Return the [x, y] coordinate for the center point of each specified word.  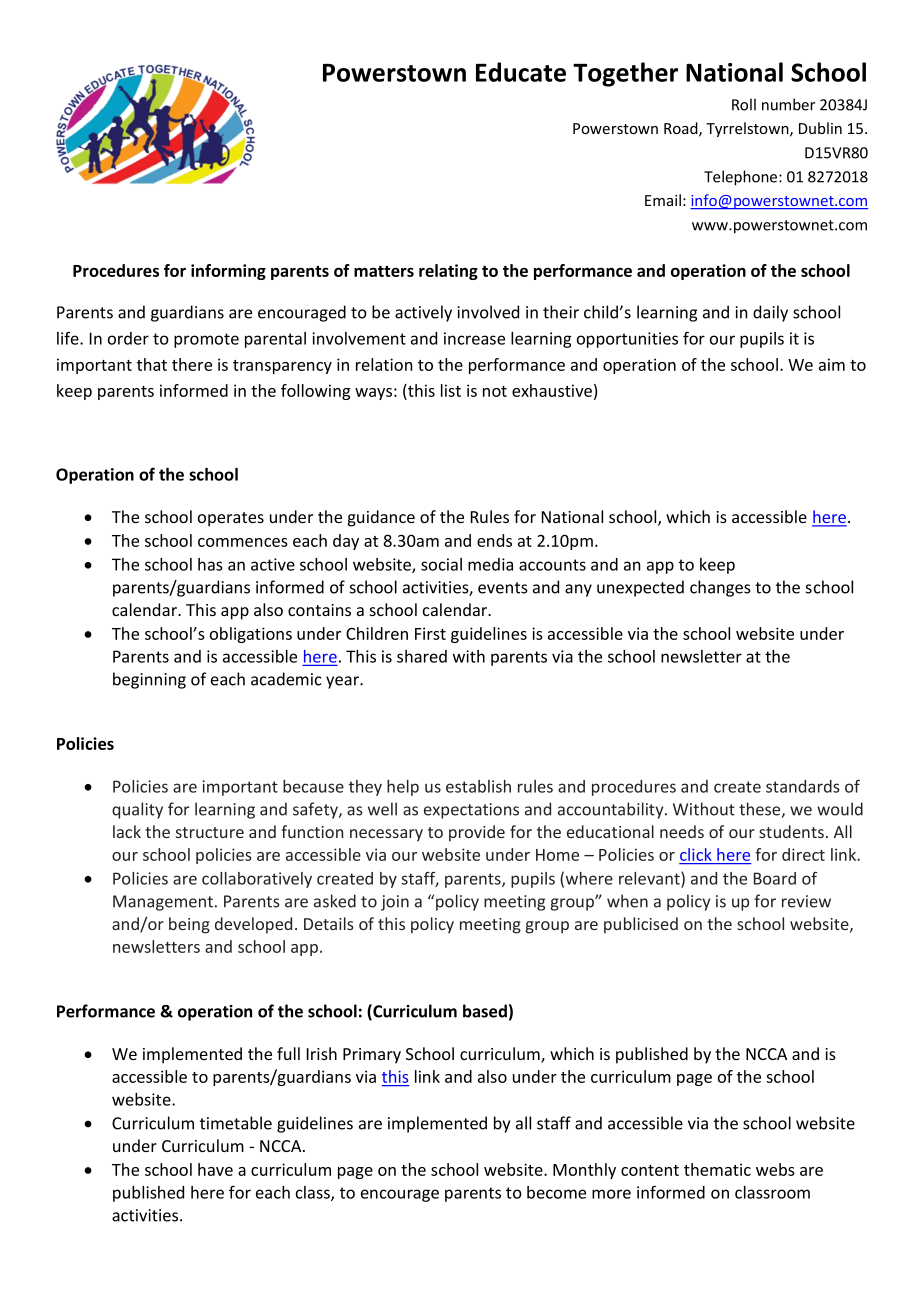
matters [384, 271]
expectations [471, 811]
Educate [521, 72]
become [556, 1192]
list [451, 390]
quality [137, 810]
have [215, 1169]
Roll [744, 104]
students [791, 831]
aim [832, 364]
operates [231, 519]
